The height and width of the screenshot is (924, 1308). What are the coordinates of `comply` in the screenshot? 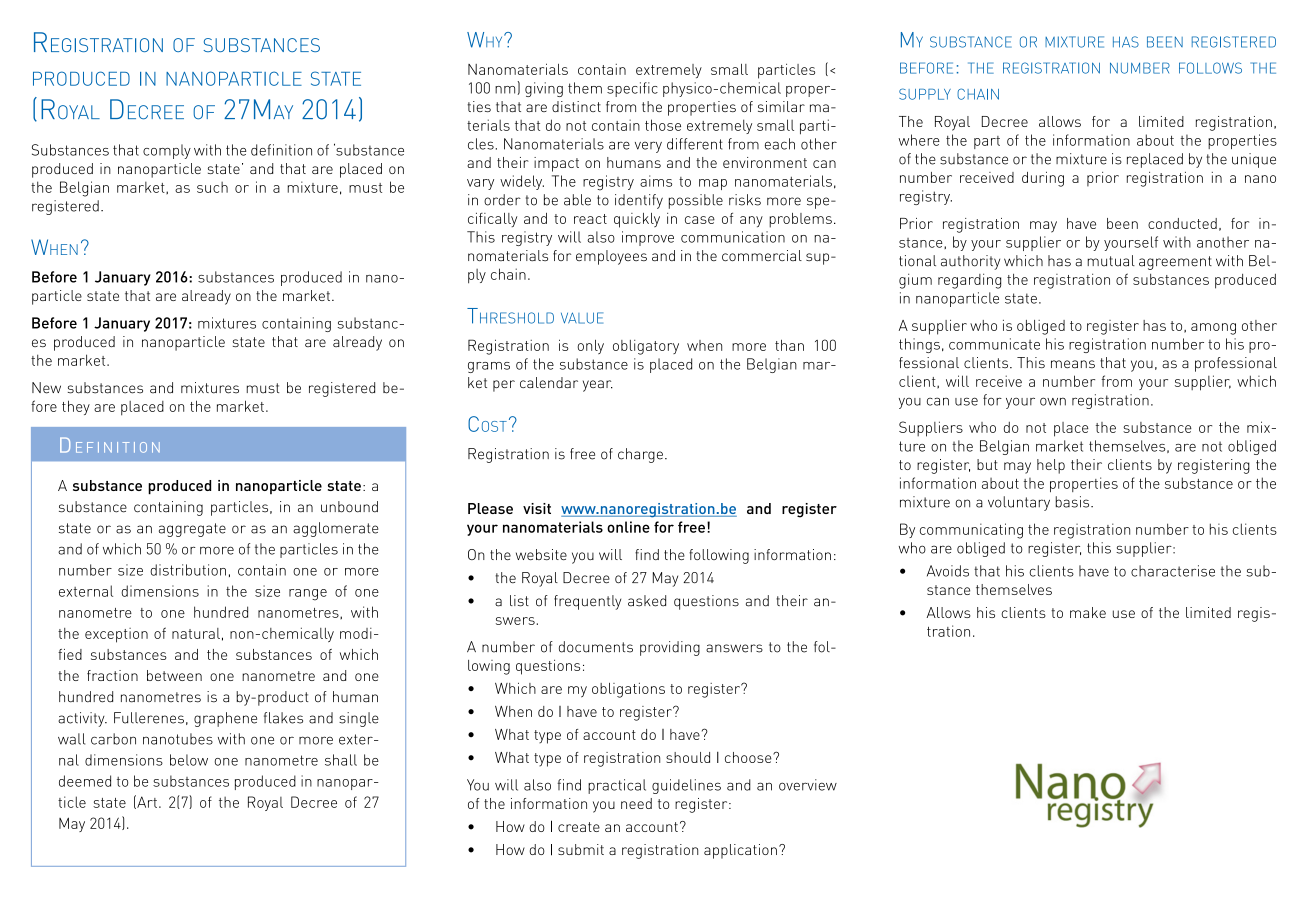 It's located at (167, 151).
